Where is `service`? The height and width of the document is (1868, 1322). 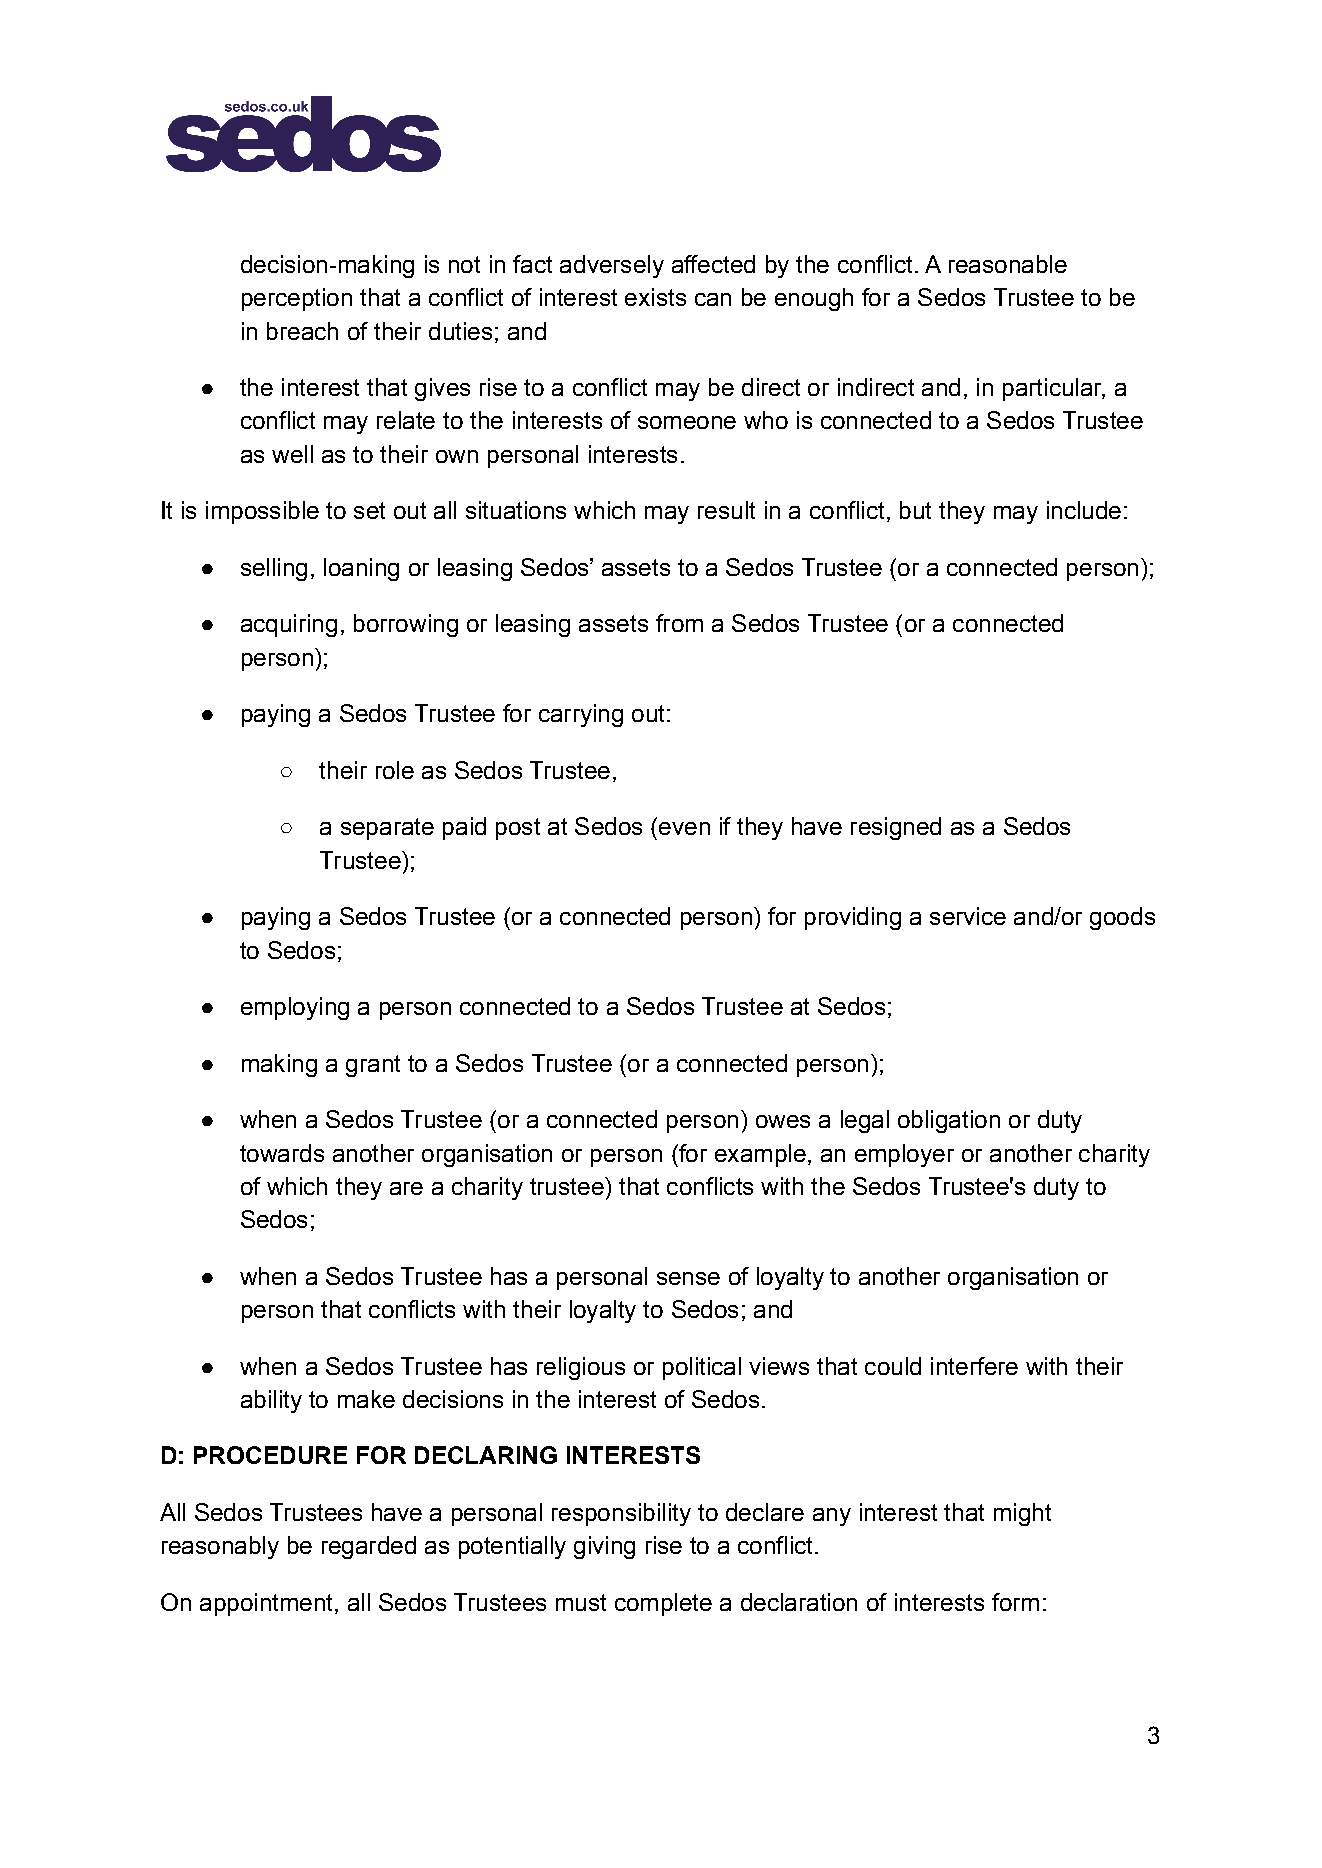 service is located at coordinates (968, 916).
